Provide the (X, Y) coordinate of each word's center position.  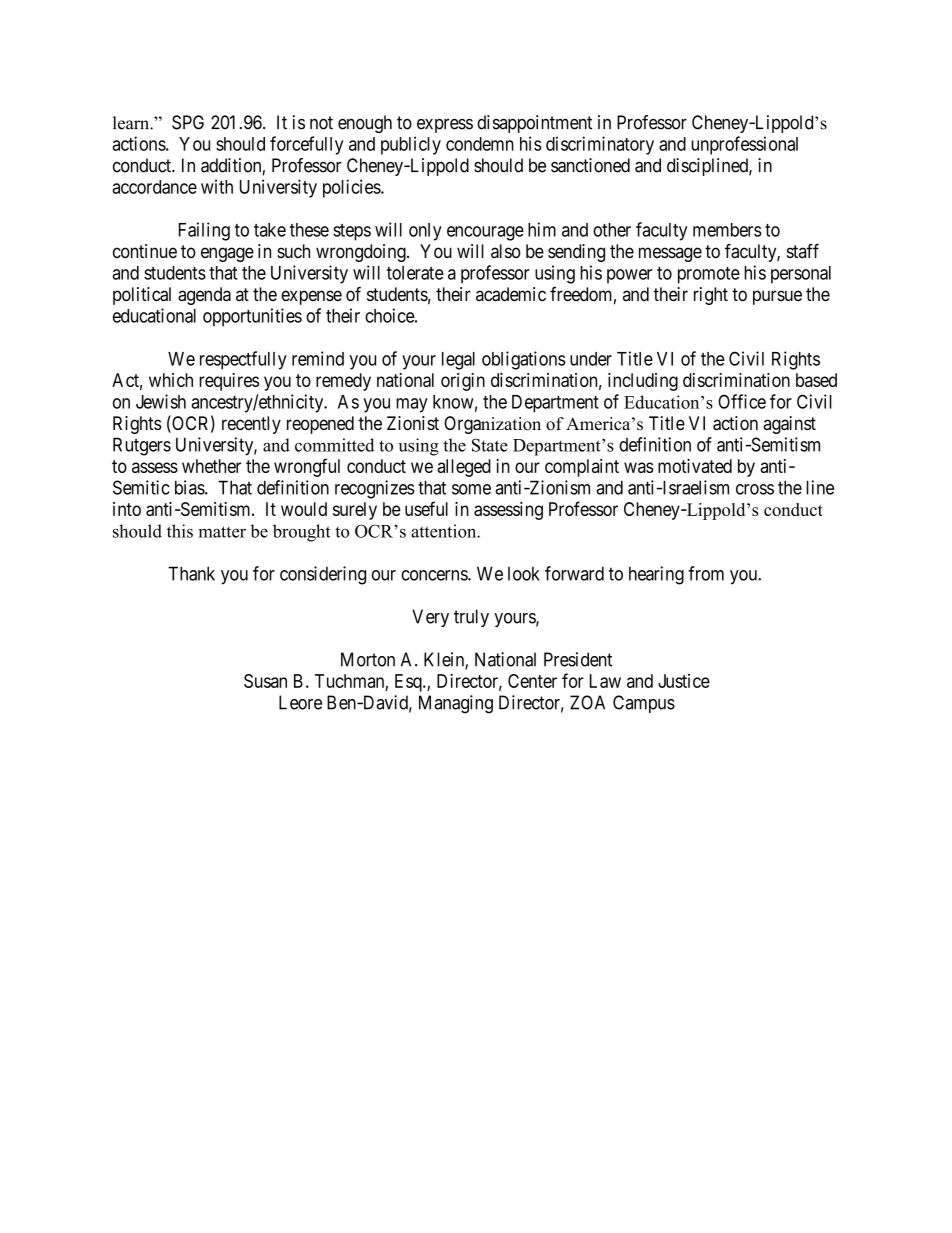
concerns (435, 575)
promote (709, 275)
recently (251, 425)
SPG (188, 122)
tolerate (415, 273)
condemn (480, 144)
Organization (492, 425)
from (706, 573)
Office (742, 401)
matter (222, 532)
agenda (204, 296)
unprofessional (744, 145)
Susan (265, 681)
